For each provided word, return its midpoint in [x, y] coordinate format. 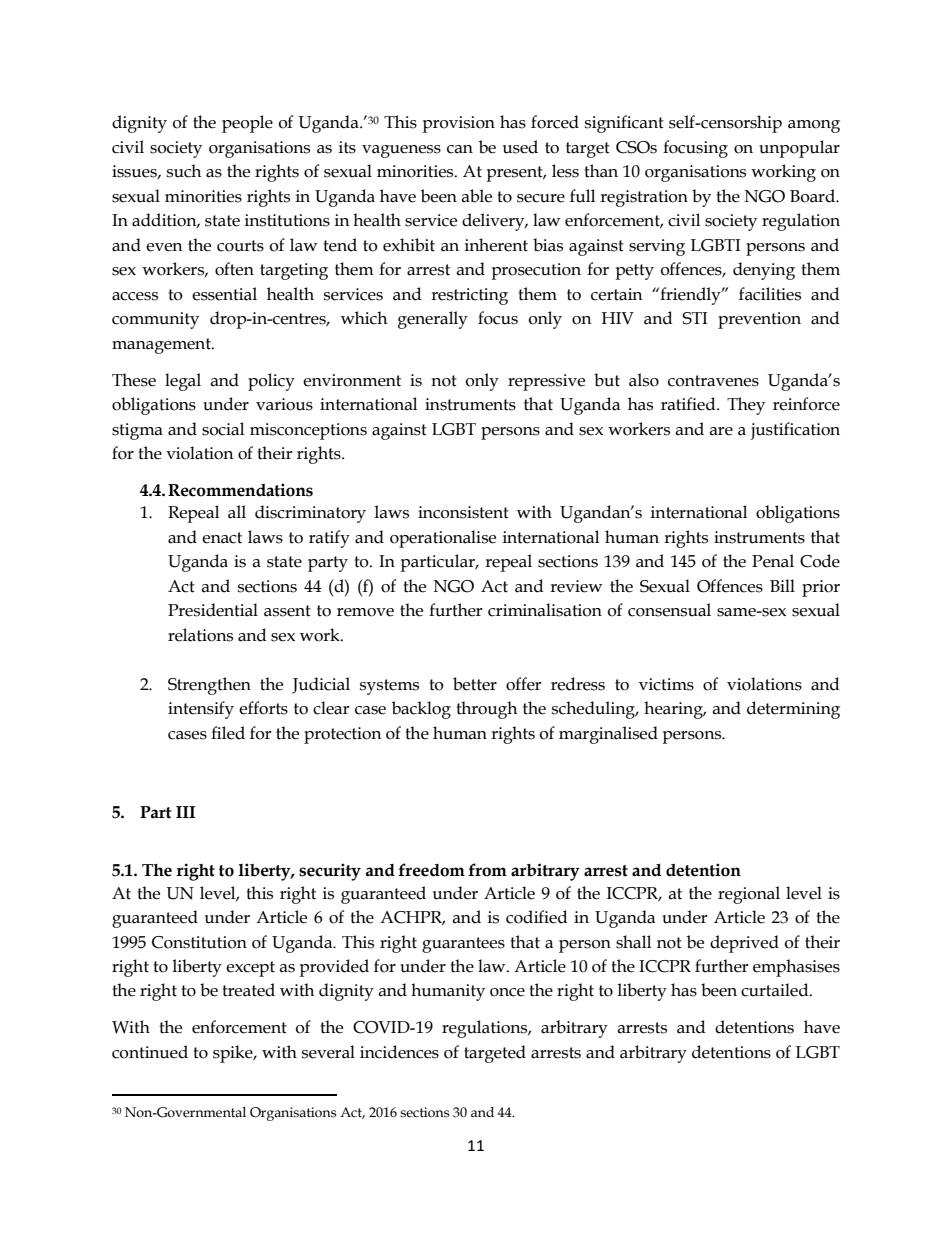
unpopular [799, 149]
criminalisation [545, 610]
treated [248, 990]
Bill [782, 585]
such [184, 171]
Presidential [213, 610]
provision [458, 124]
